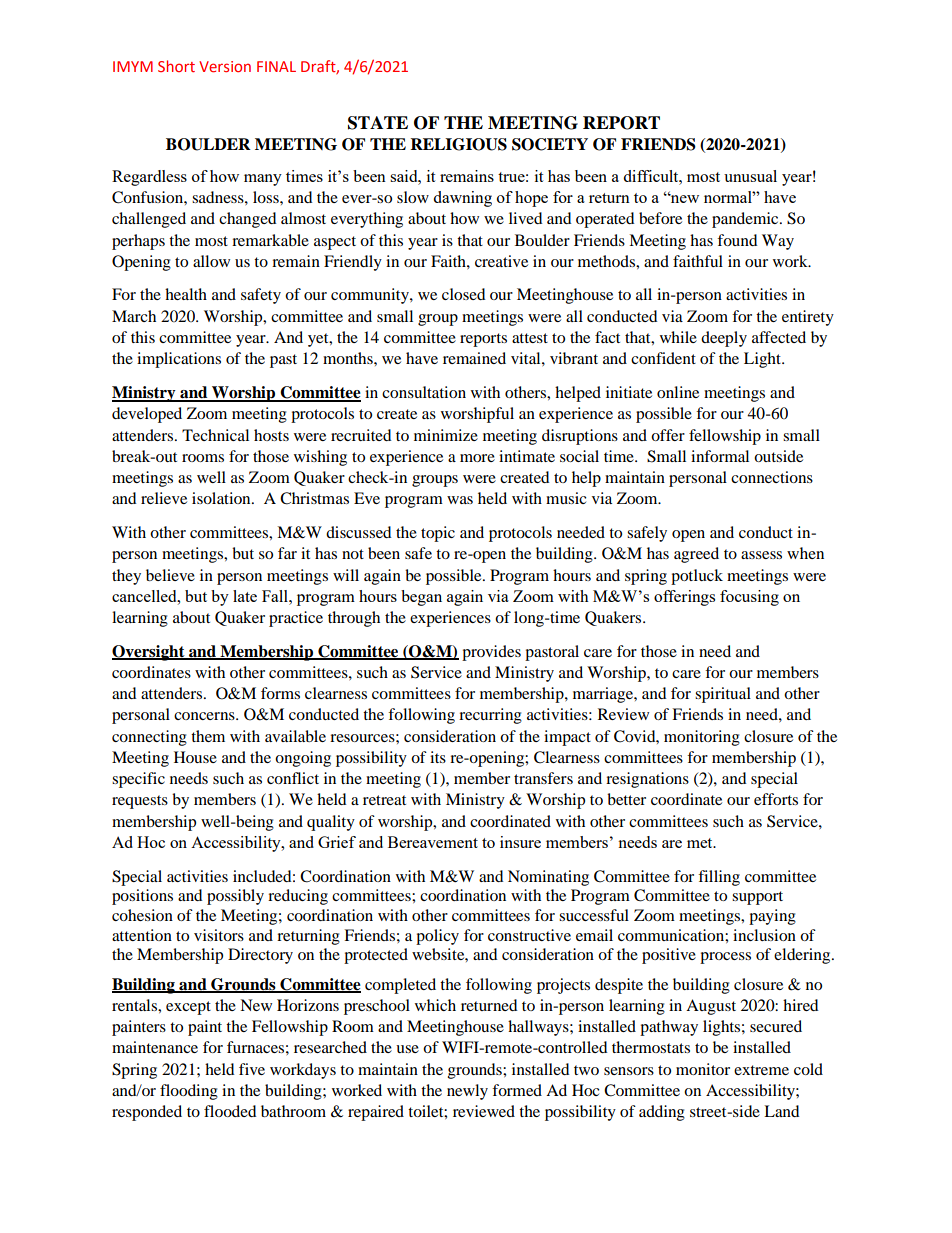 The height and width of the screenshot is (1233, 952). I want to click on focusing, so click(749, 598).
